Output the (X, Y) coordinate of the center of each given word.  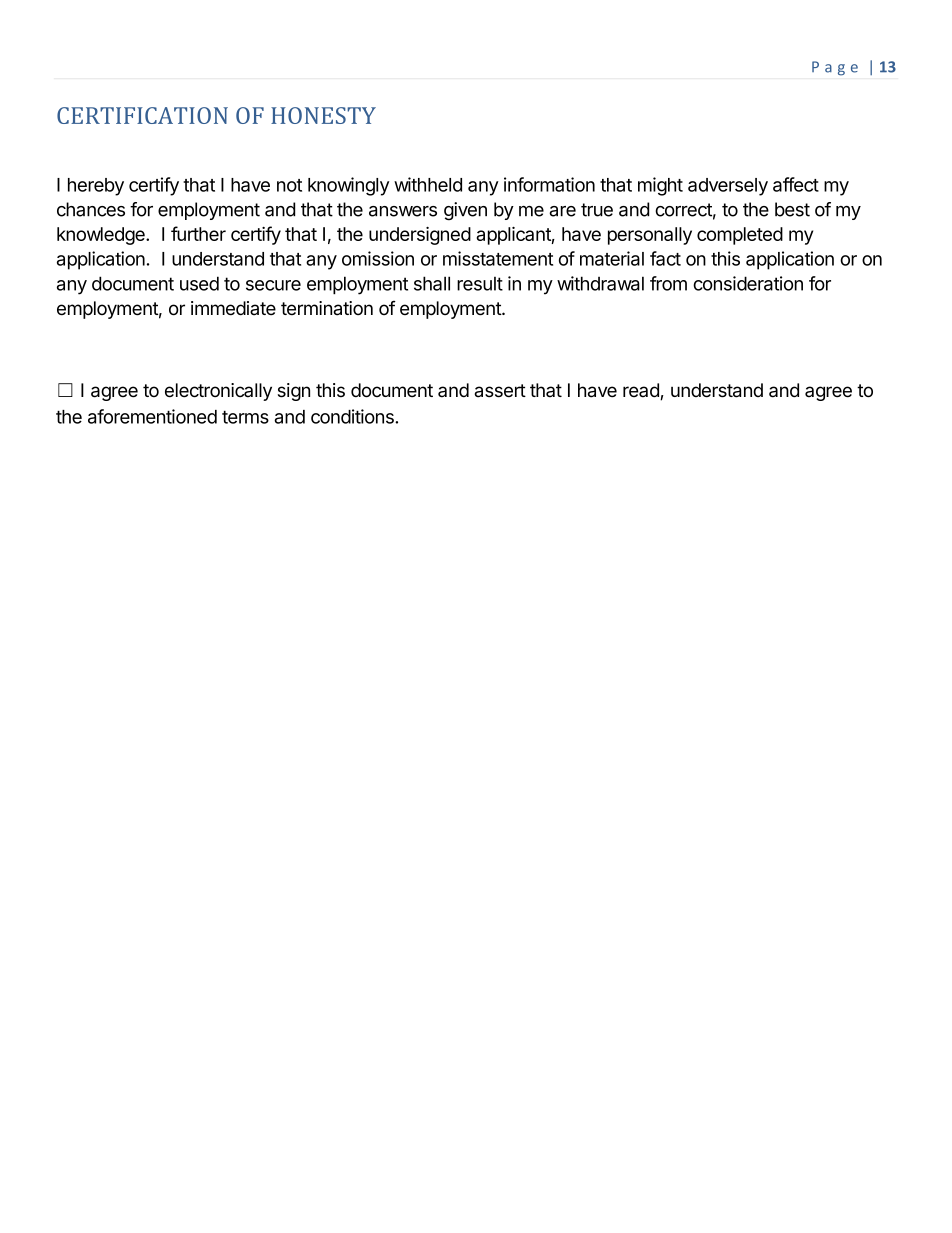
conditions (353, 416)
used (199, 283)
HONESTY (323, 115)
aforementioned (152, 416)
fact (665, 258)
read (642, 391)
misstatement (498, 258)
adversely (728, 187)
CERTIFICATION (142, 115)
